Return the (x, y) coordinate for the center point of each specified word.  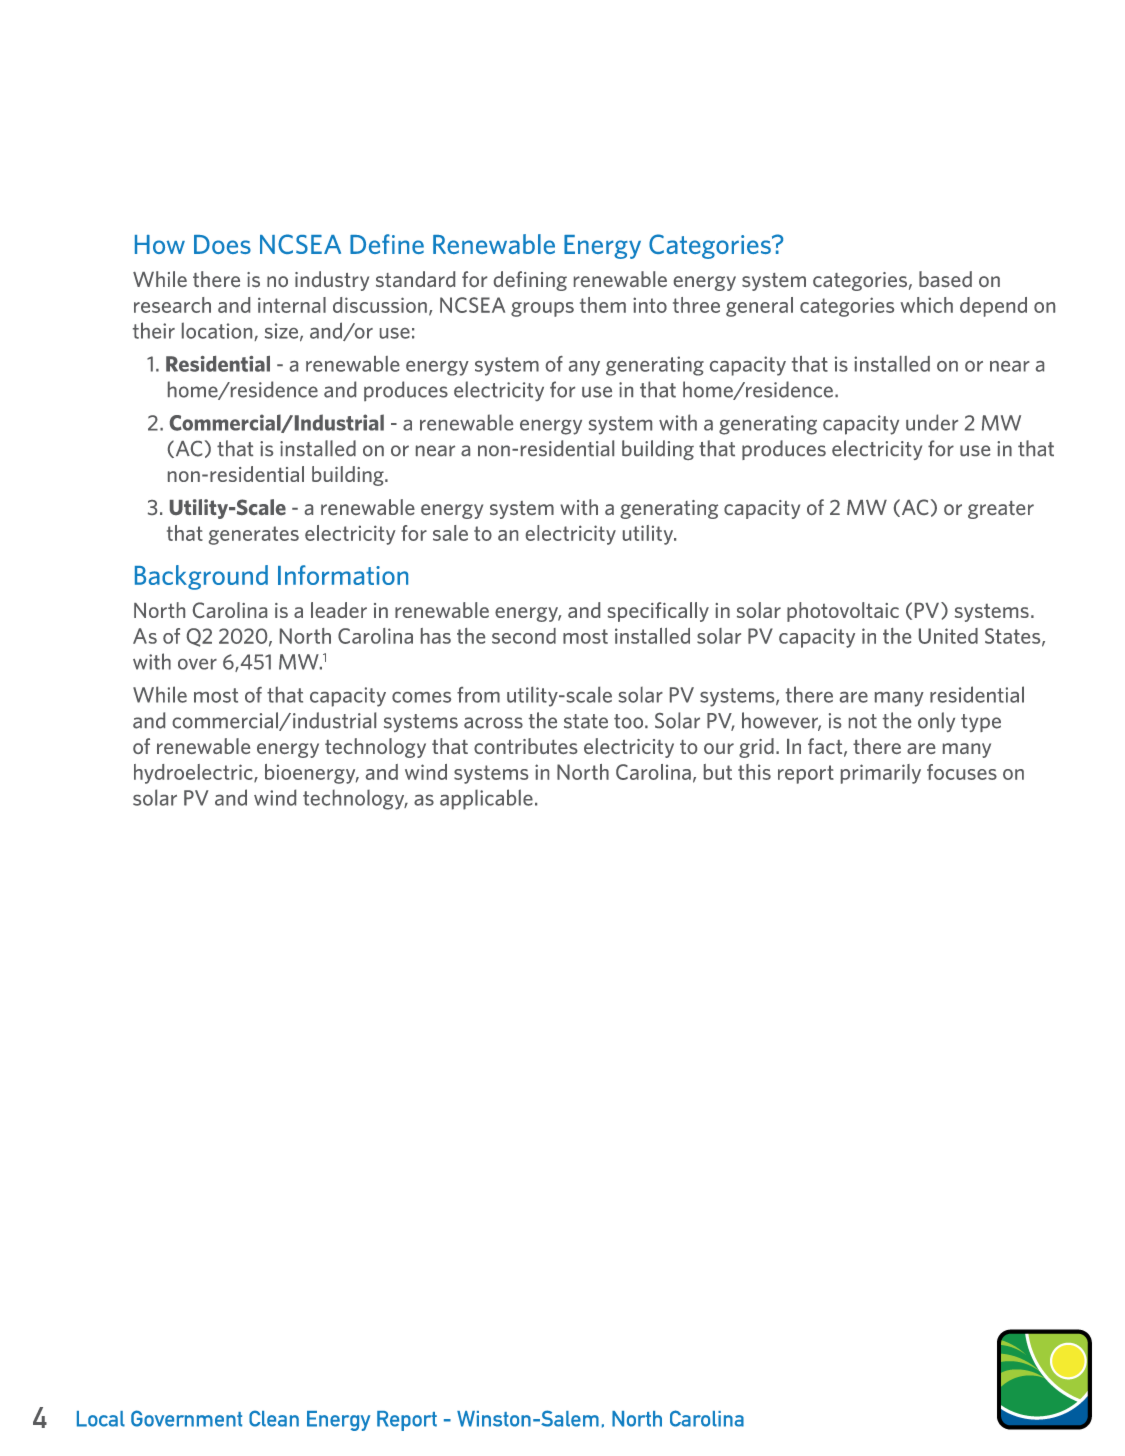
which (926, 305)
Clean (274, 1418)
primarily (881, 774)
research (172, 305)
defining (530, 281)
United (948, 636)
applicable (486, 799)
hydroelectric (194, 774)
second (524, 636)
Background (201, 577)
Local (101, 1419)
